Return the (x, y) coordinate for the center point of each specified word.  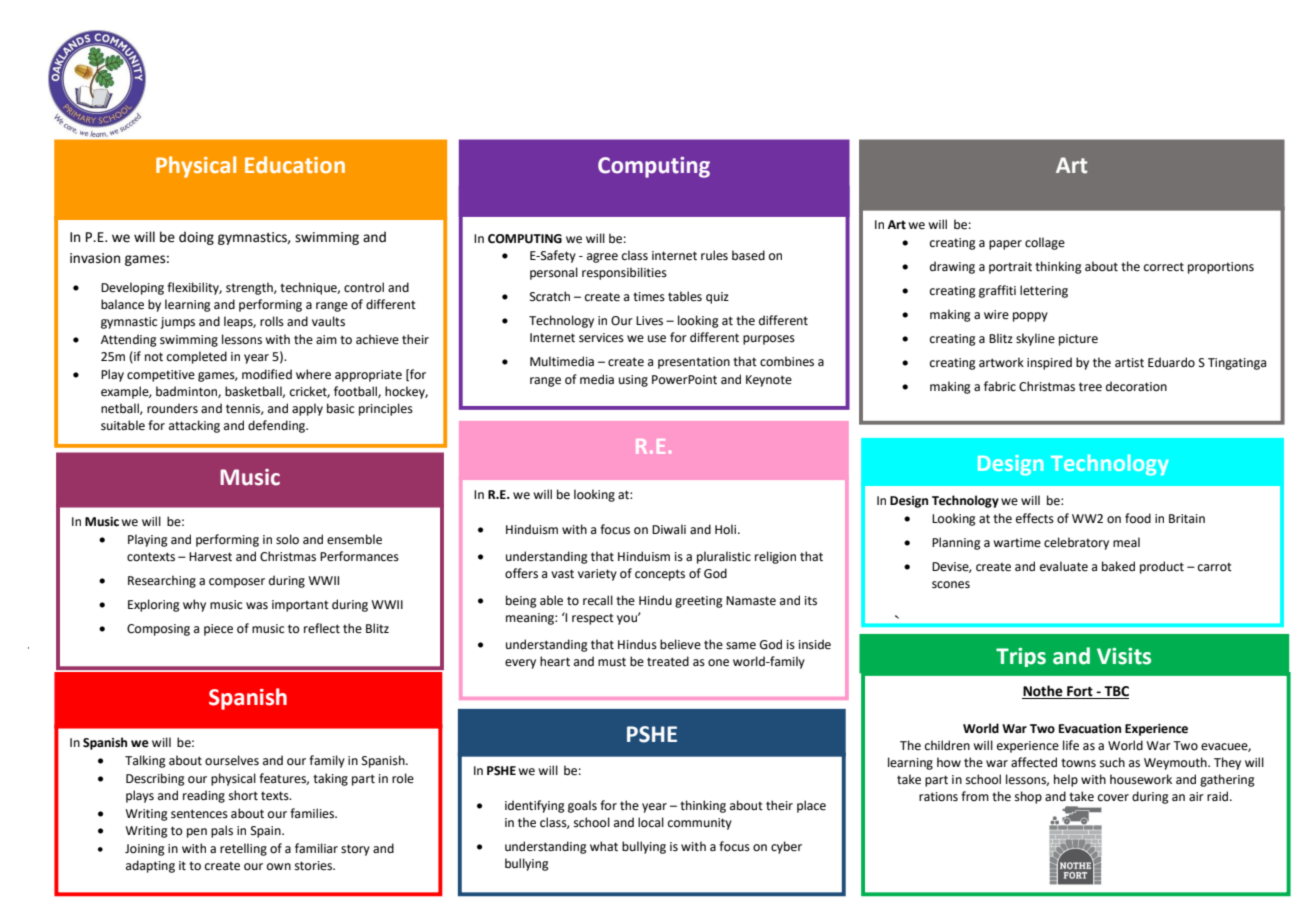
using (633, 381)
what (604, 846)
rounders (172, 408)
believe (680, 644)
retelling (243, 849)
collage (1045, 243)
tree (1090, 387)
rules (714, 255)
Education (295, 164)
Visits (1124, 656)
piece (218, 630)
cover (1113, 798)
